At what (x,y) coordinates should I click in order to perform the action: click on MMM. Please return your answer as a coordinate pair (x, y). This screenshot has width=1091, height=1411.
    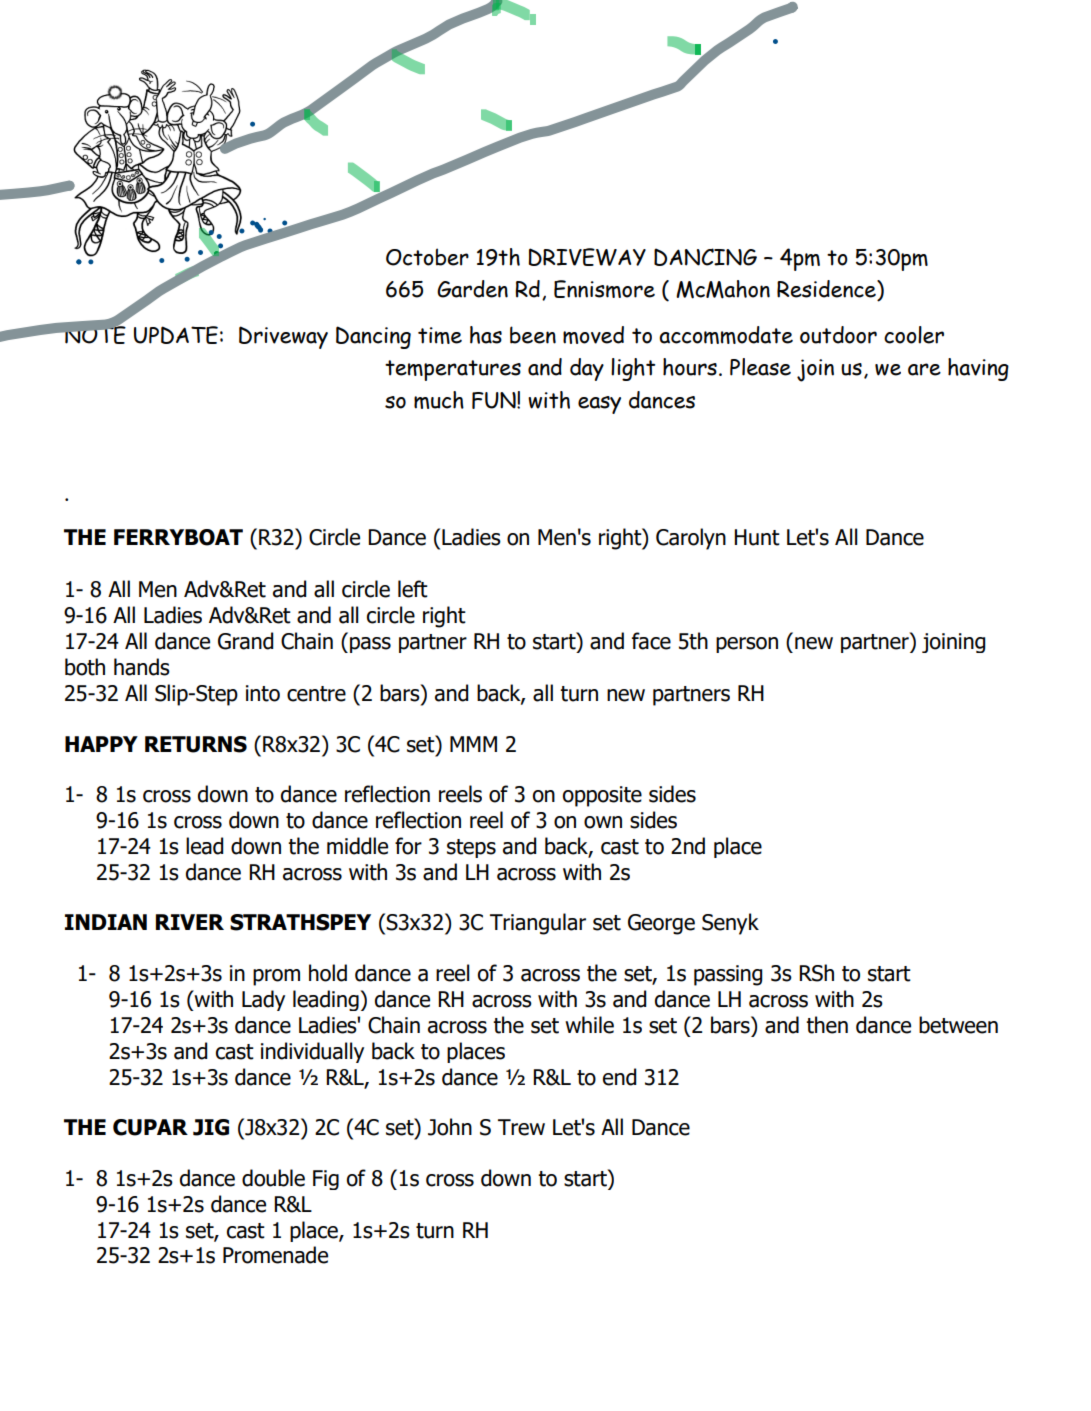
    Looking at the image, I should click on (473, 744).
